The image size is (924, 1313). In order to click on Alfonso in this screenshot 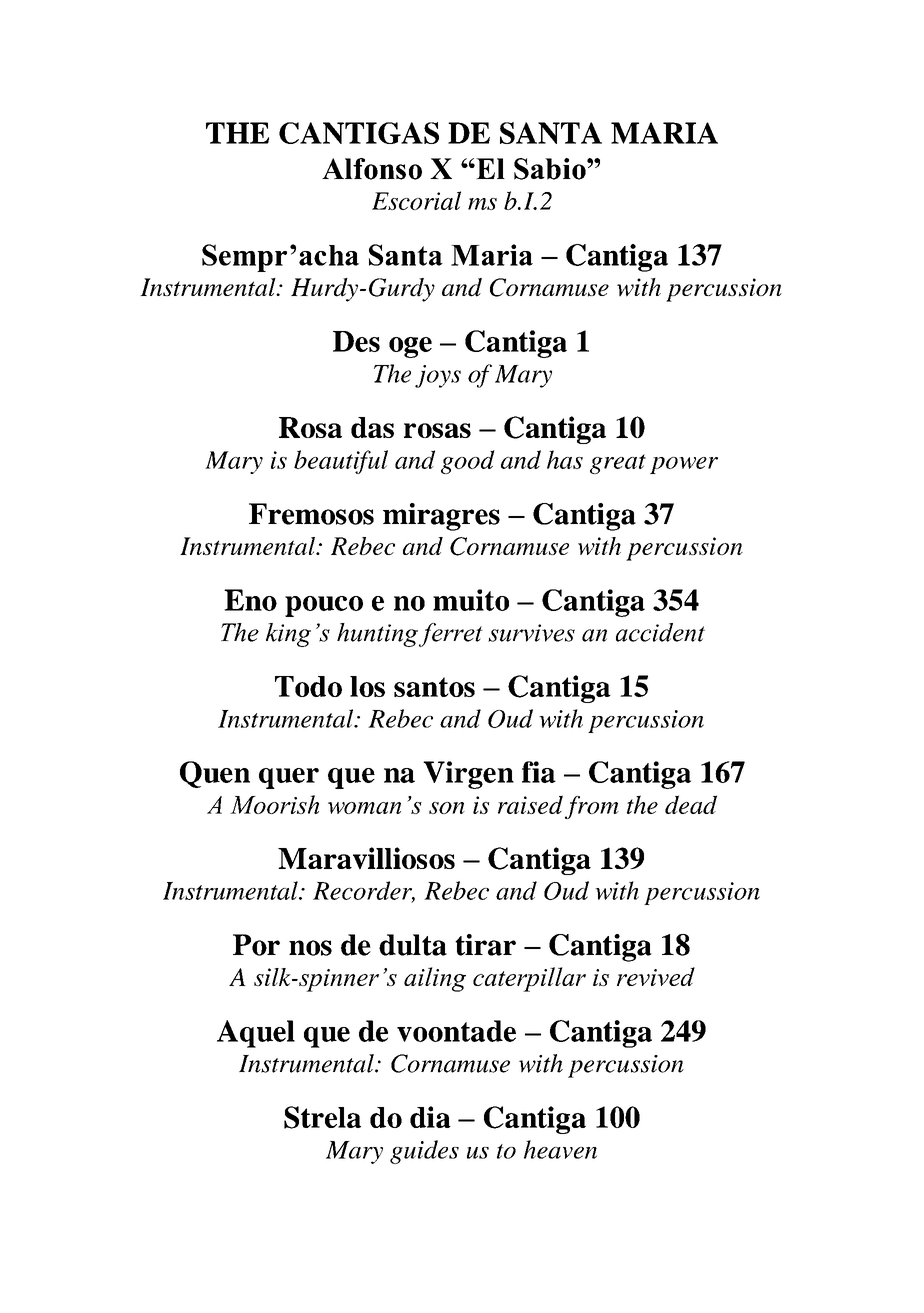, I will do `click(372, 169)`.
